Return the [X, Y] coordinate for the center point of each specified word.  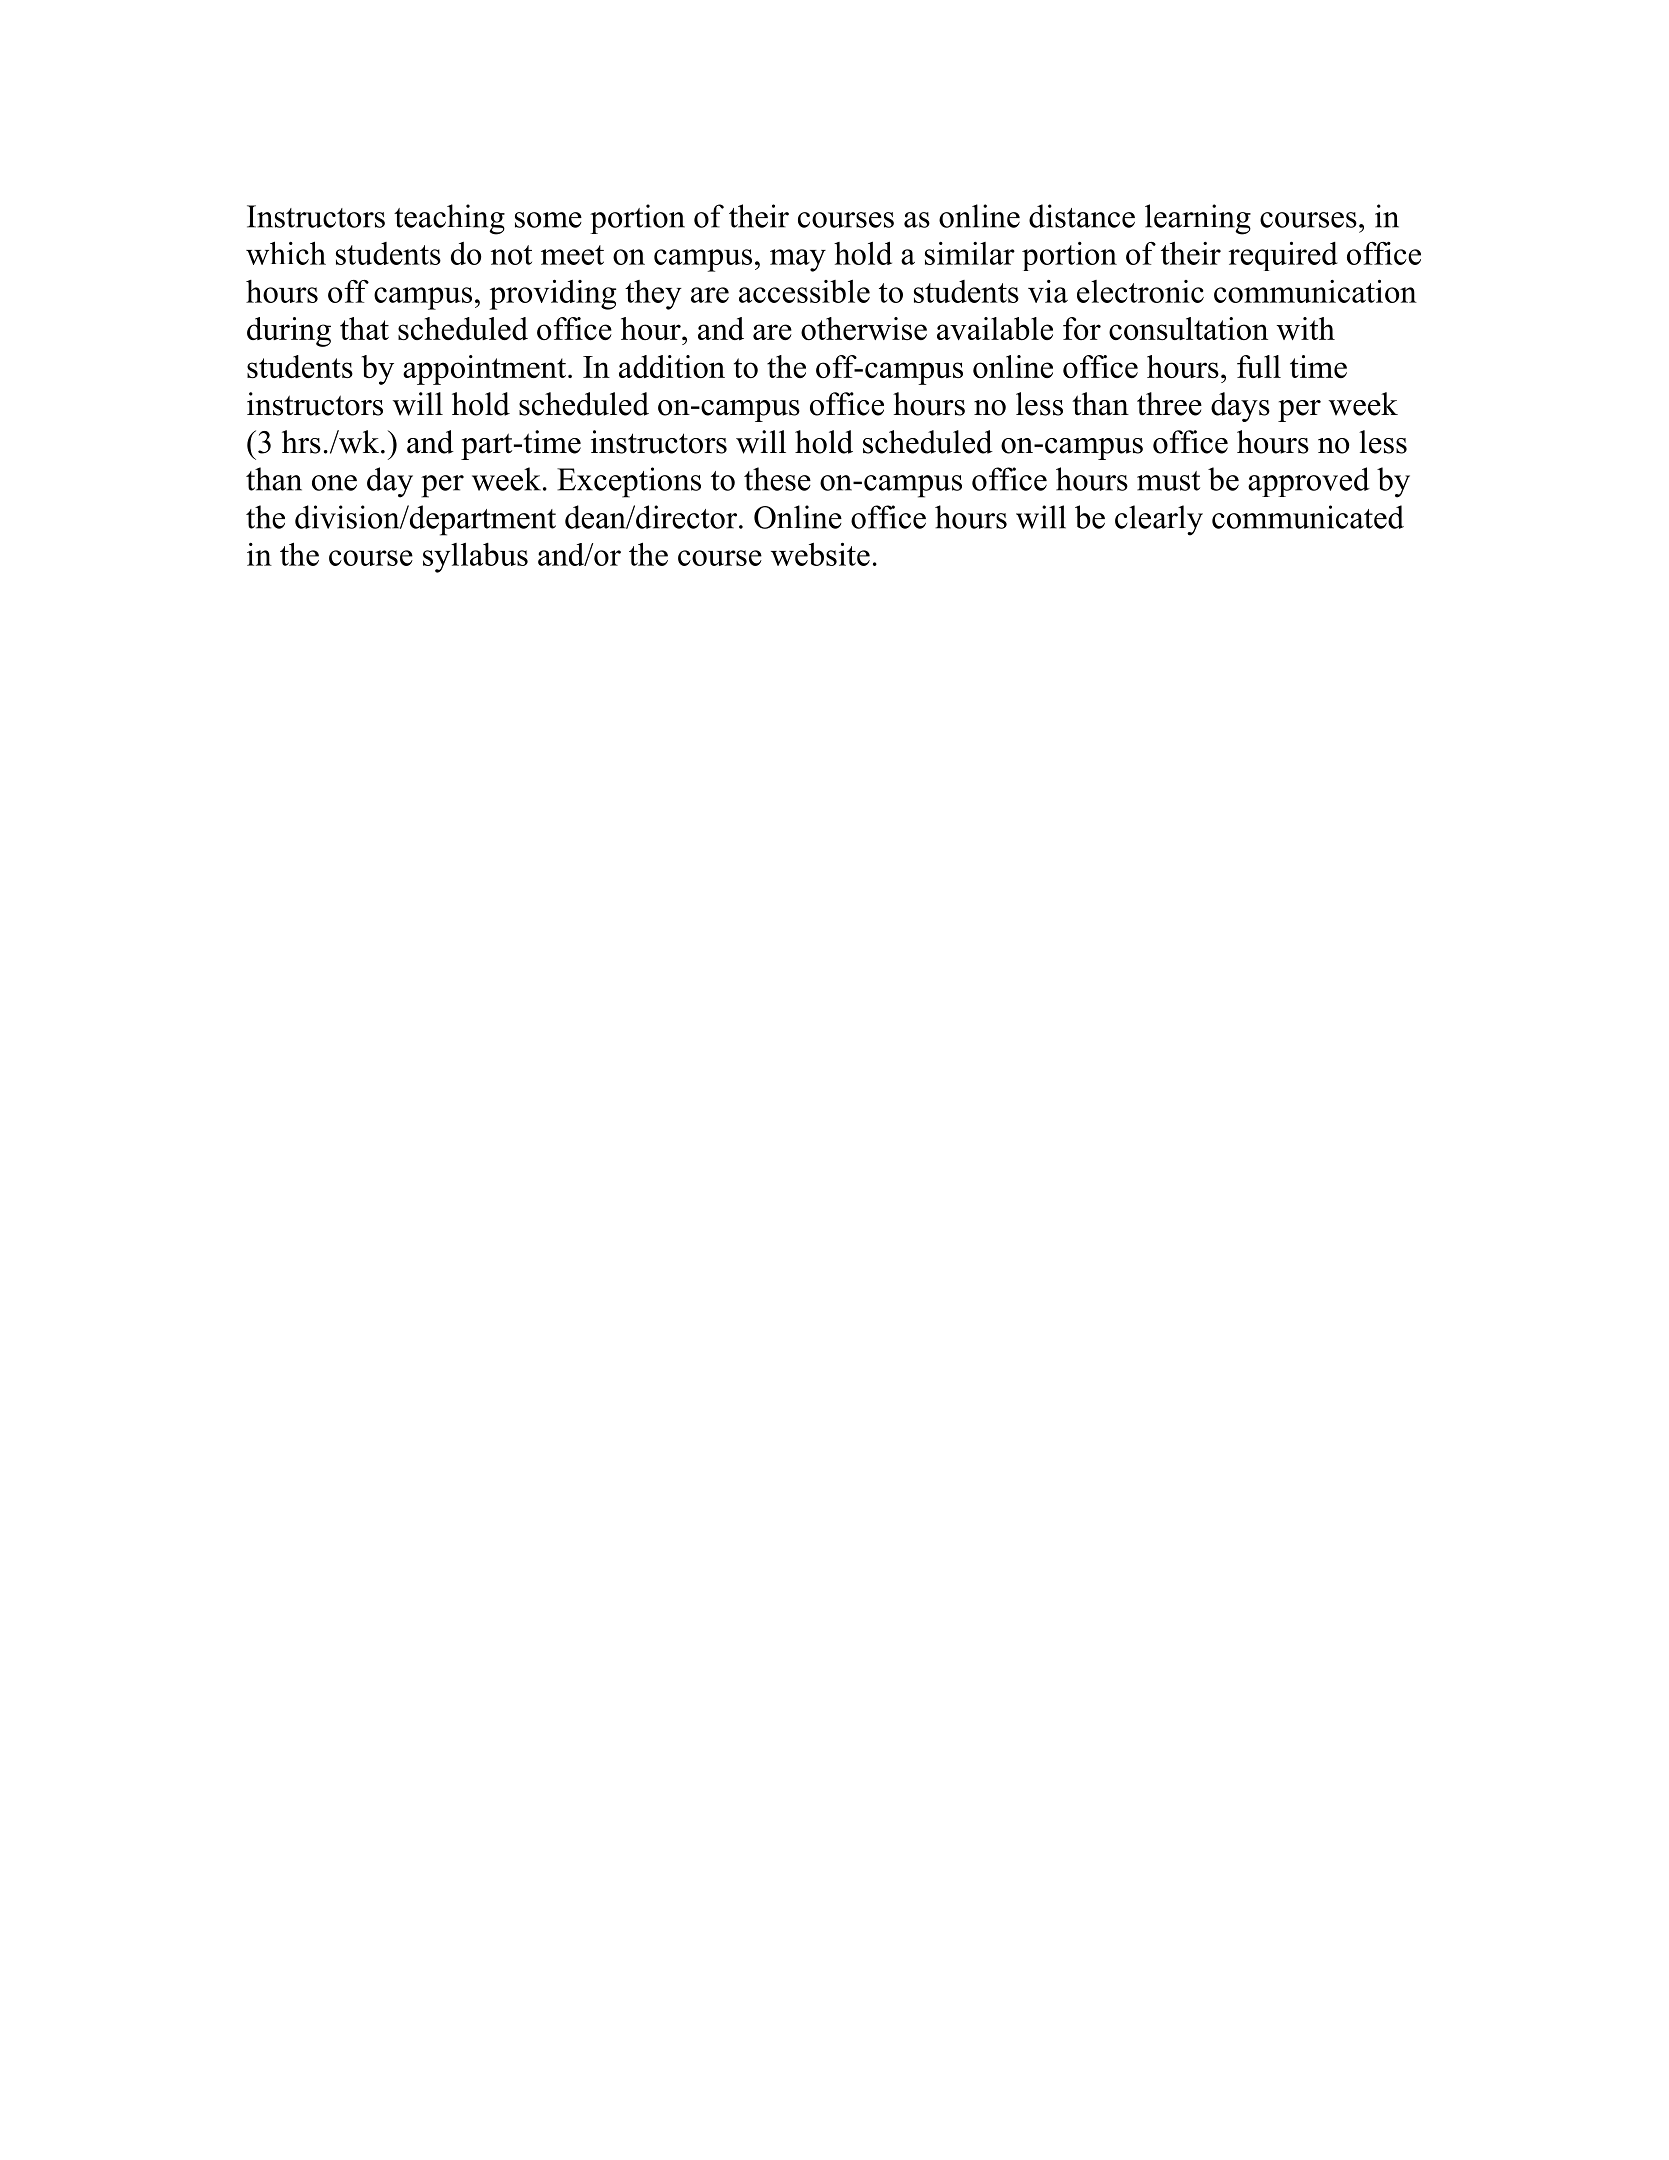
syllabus [475, 558]
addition [672, 366]
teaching [449, 219]
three [1169, 404]
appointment [486, 370]
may [798, 260]
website [820, 554]
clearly [1159, 520]
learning [1198, 219]
